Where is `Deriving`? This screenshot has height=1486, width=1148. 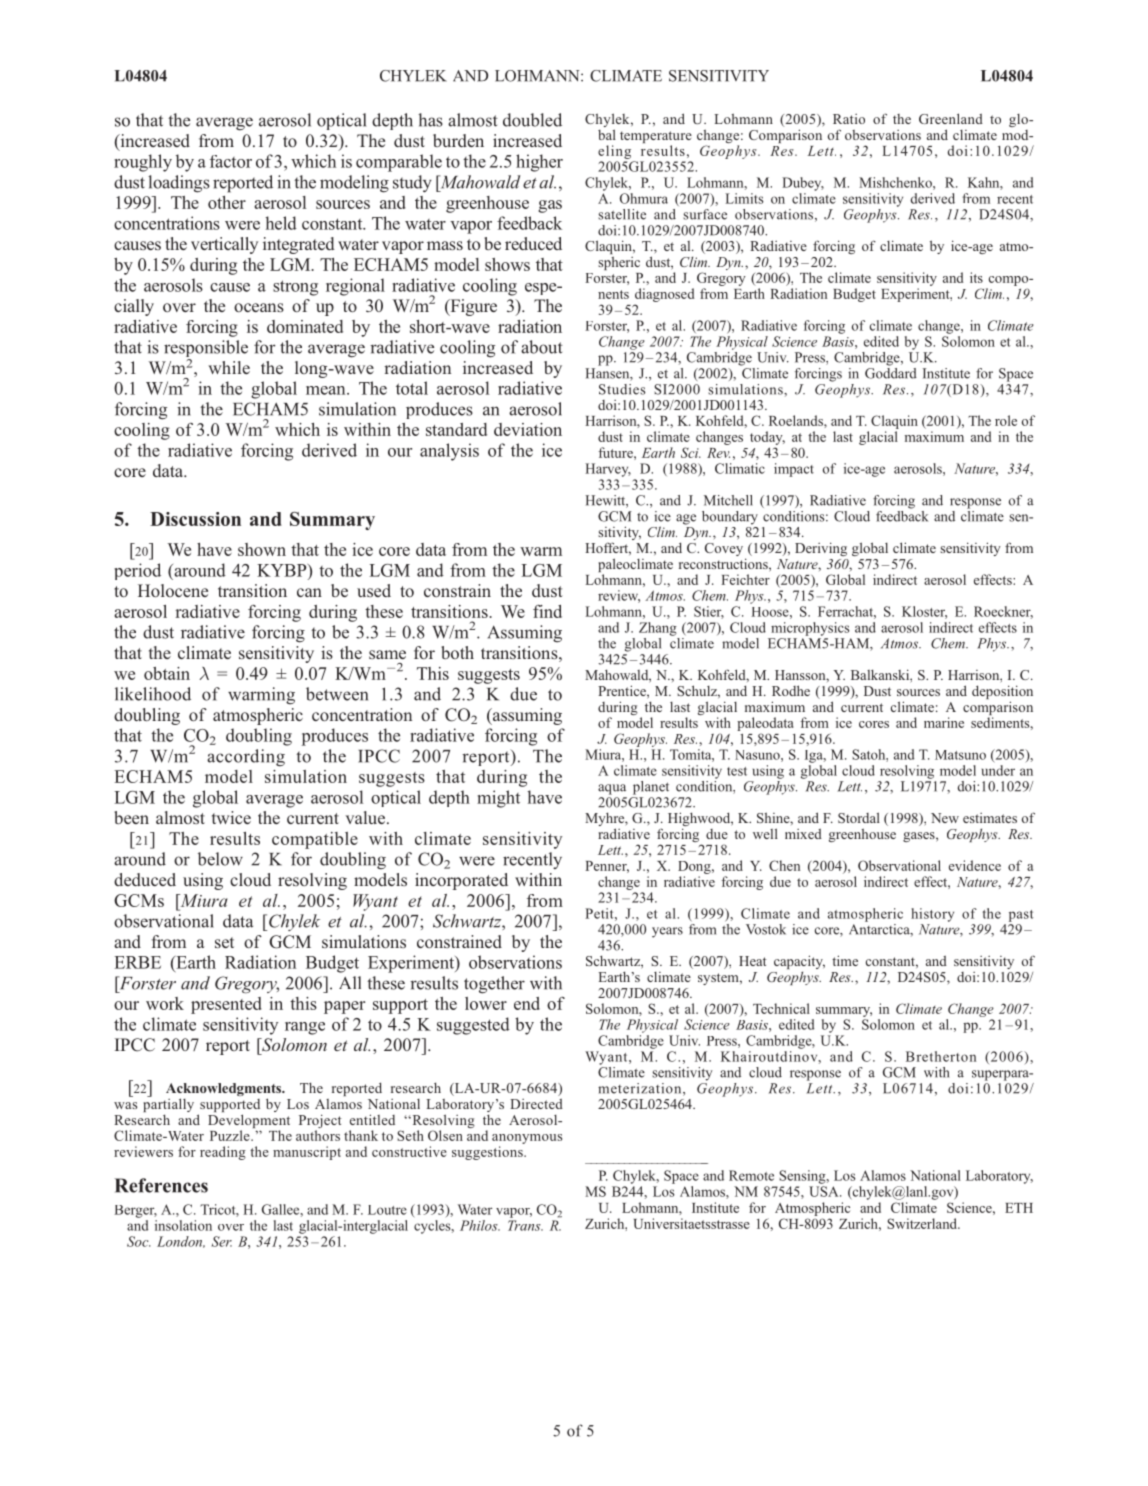 Deriving is located at coordinates (821, 549).
